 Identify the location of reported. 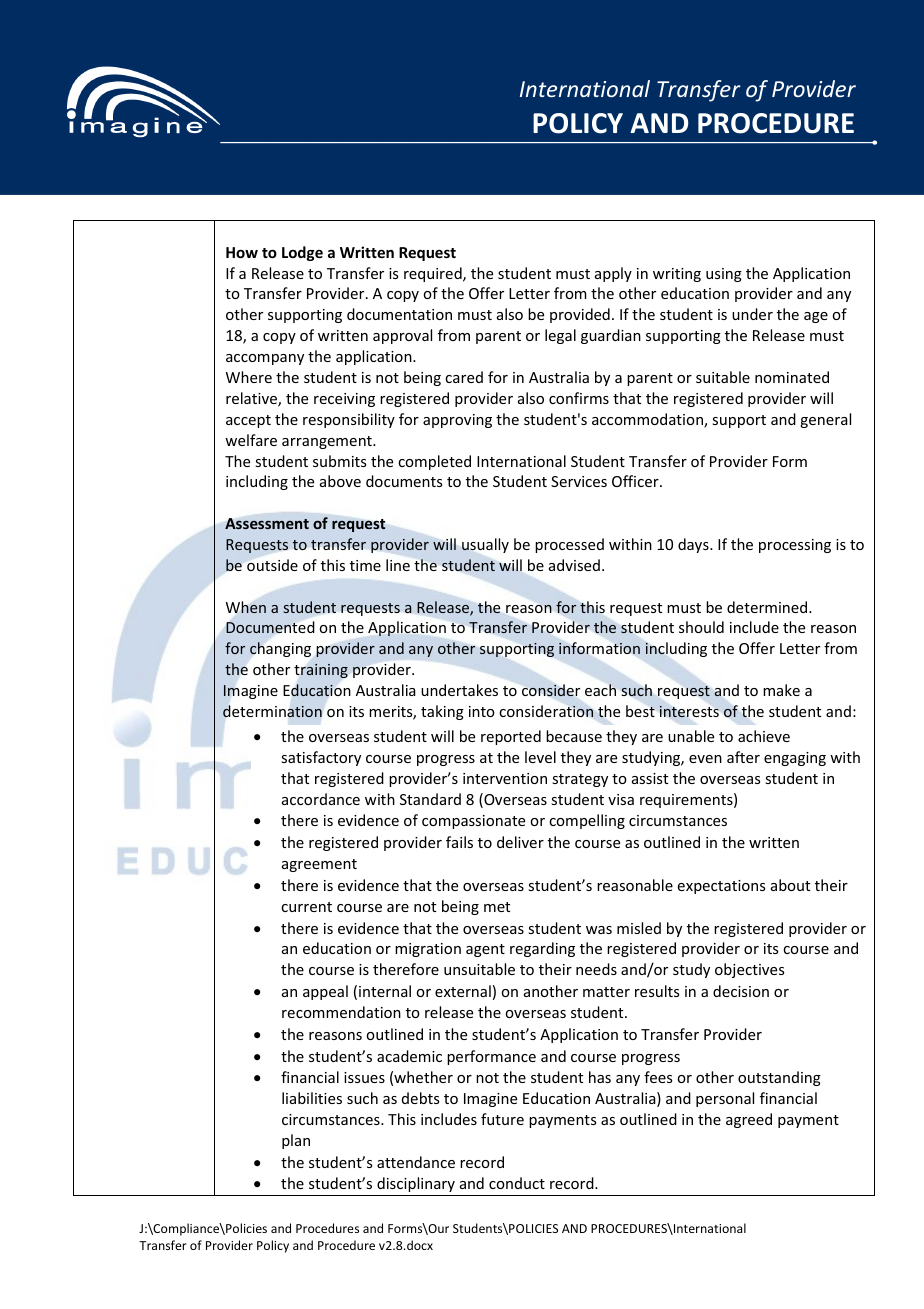
(511, 737).
